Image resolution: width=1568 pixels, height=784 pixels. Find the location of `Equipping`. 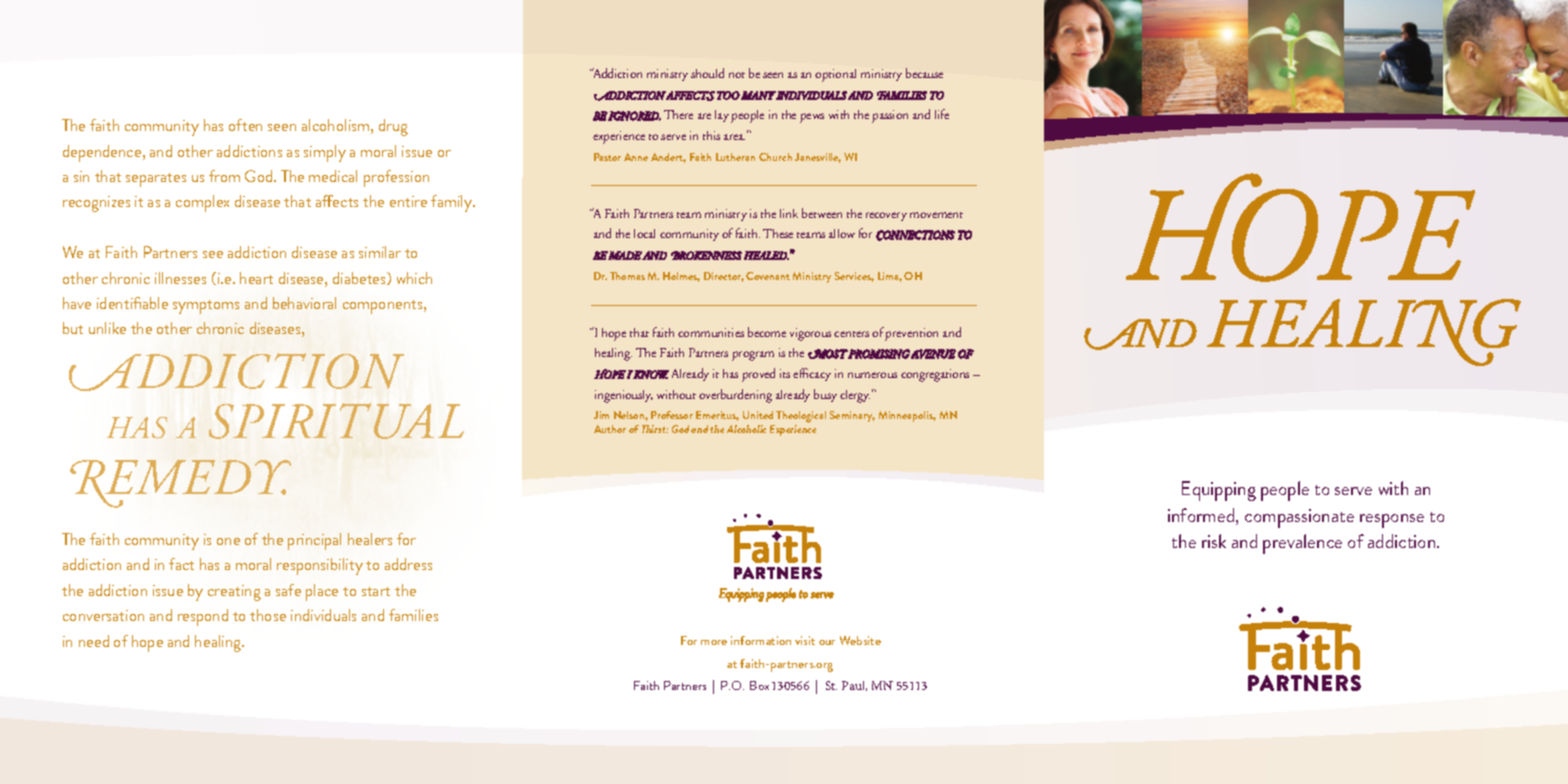

Equipping is located at coordinates (1219, 491).
